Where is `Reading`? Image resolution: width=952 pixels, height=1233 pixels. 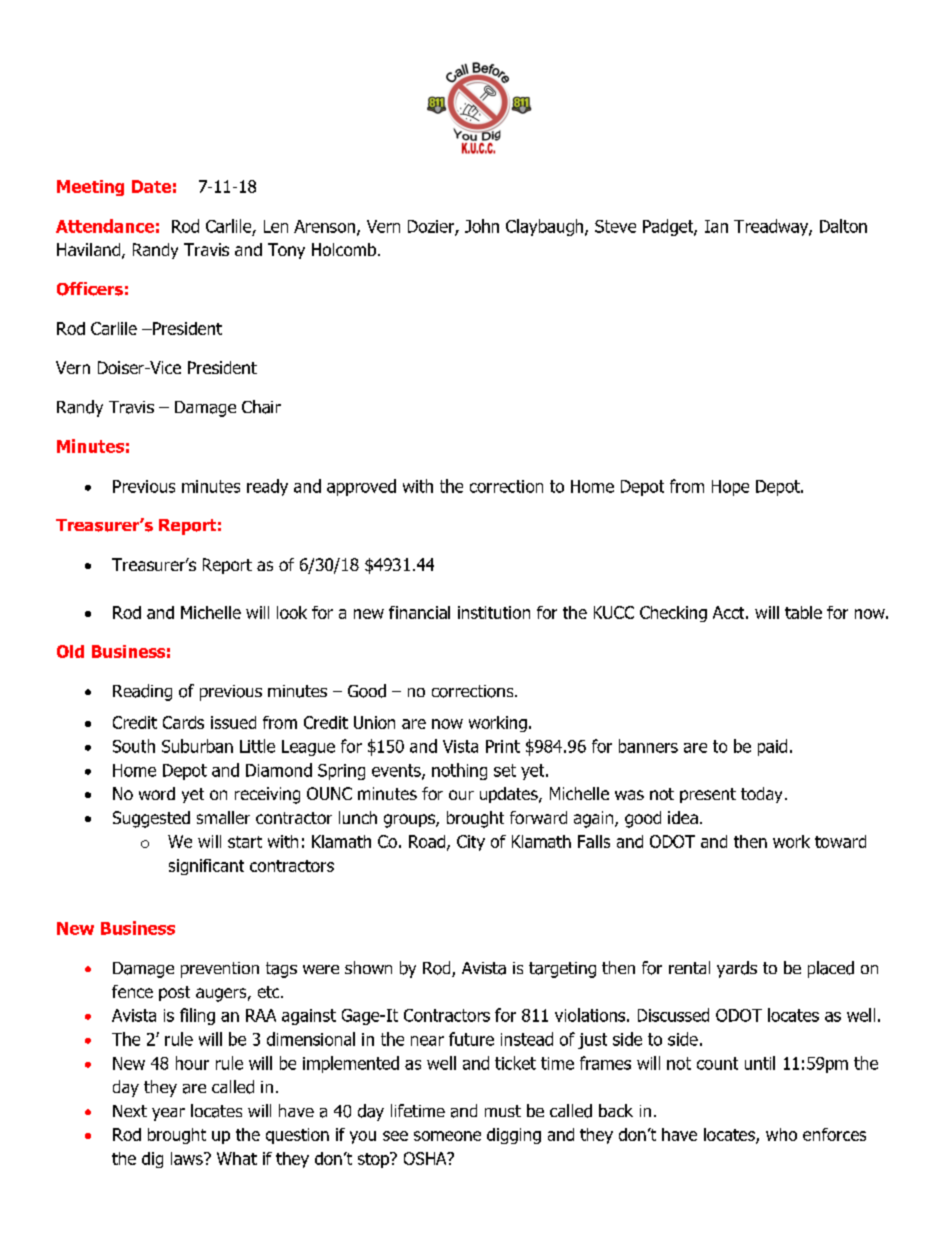
Reading is located at coordinates (142, 692).
